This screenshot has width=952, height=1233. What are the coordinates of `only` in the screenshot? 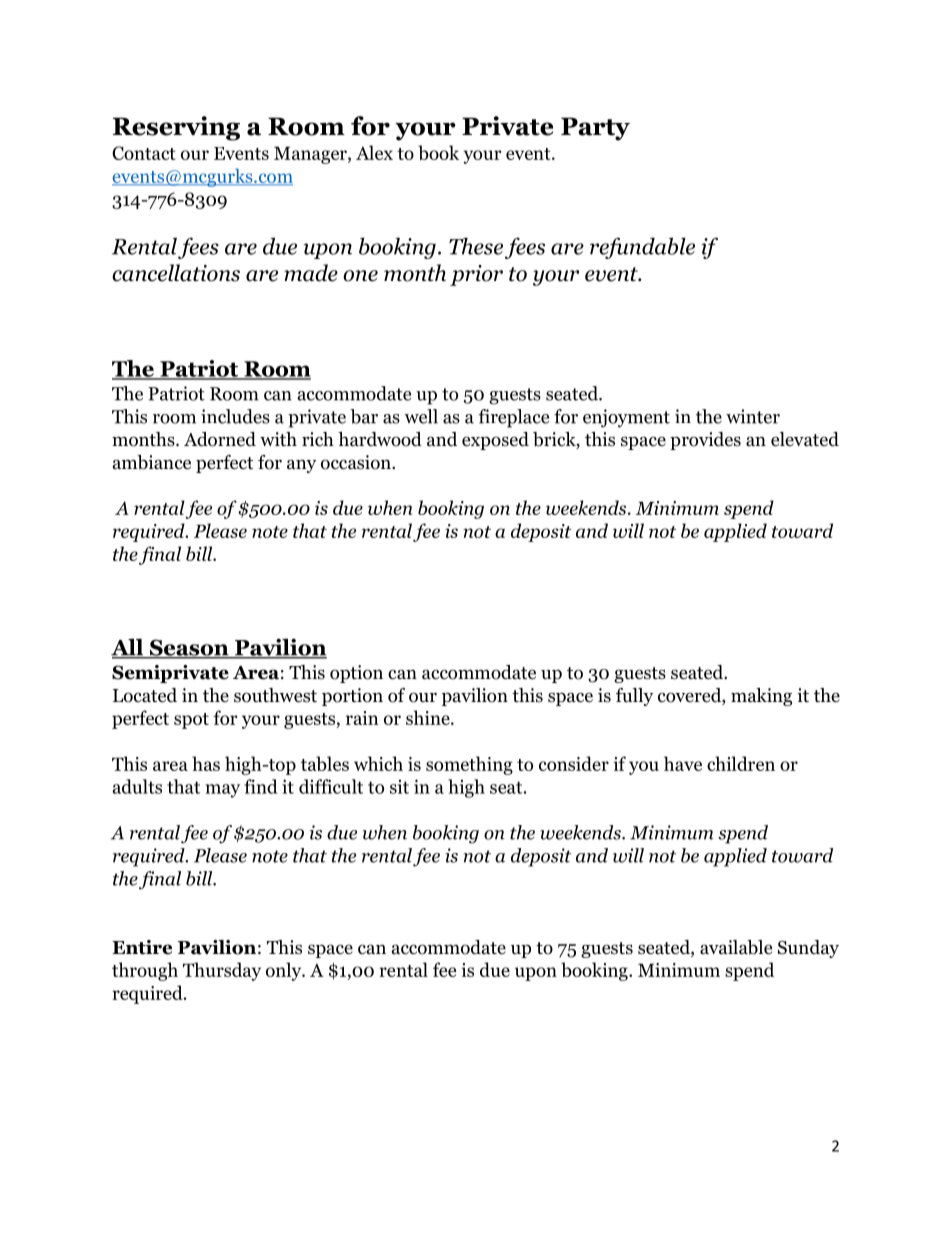 It's located at (285, 971).
